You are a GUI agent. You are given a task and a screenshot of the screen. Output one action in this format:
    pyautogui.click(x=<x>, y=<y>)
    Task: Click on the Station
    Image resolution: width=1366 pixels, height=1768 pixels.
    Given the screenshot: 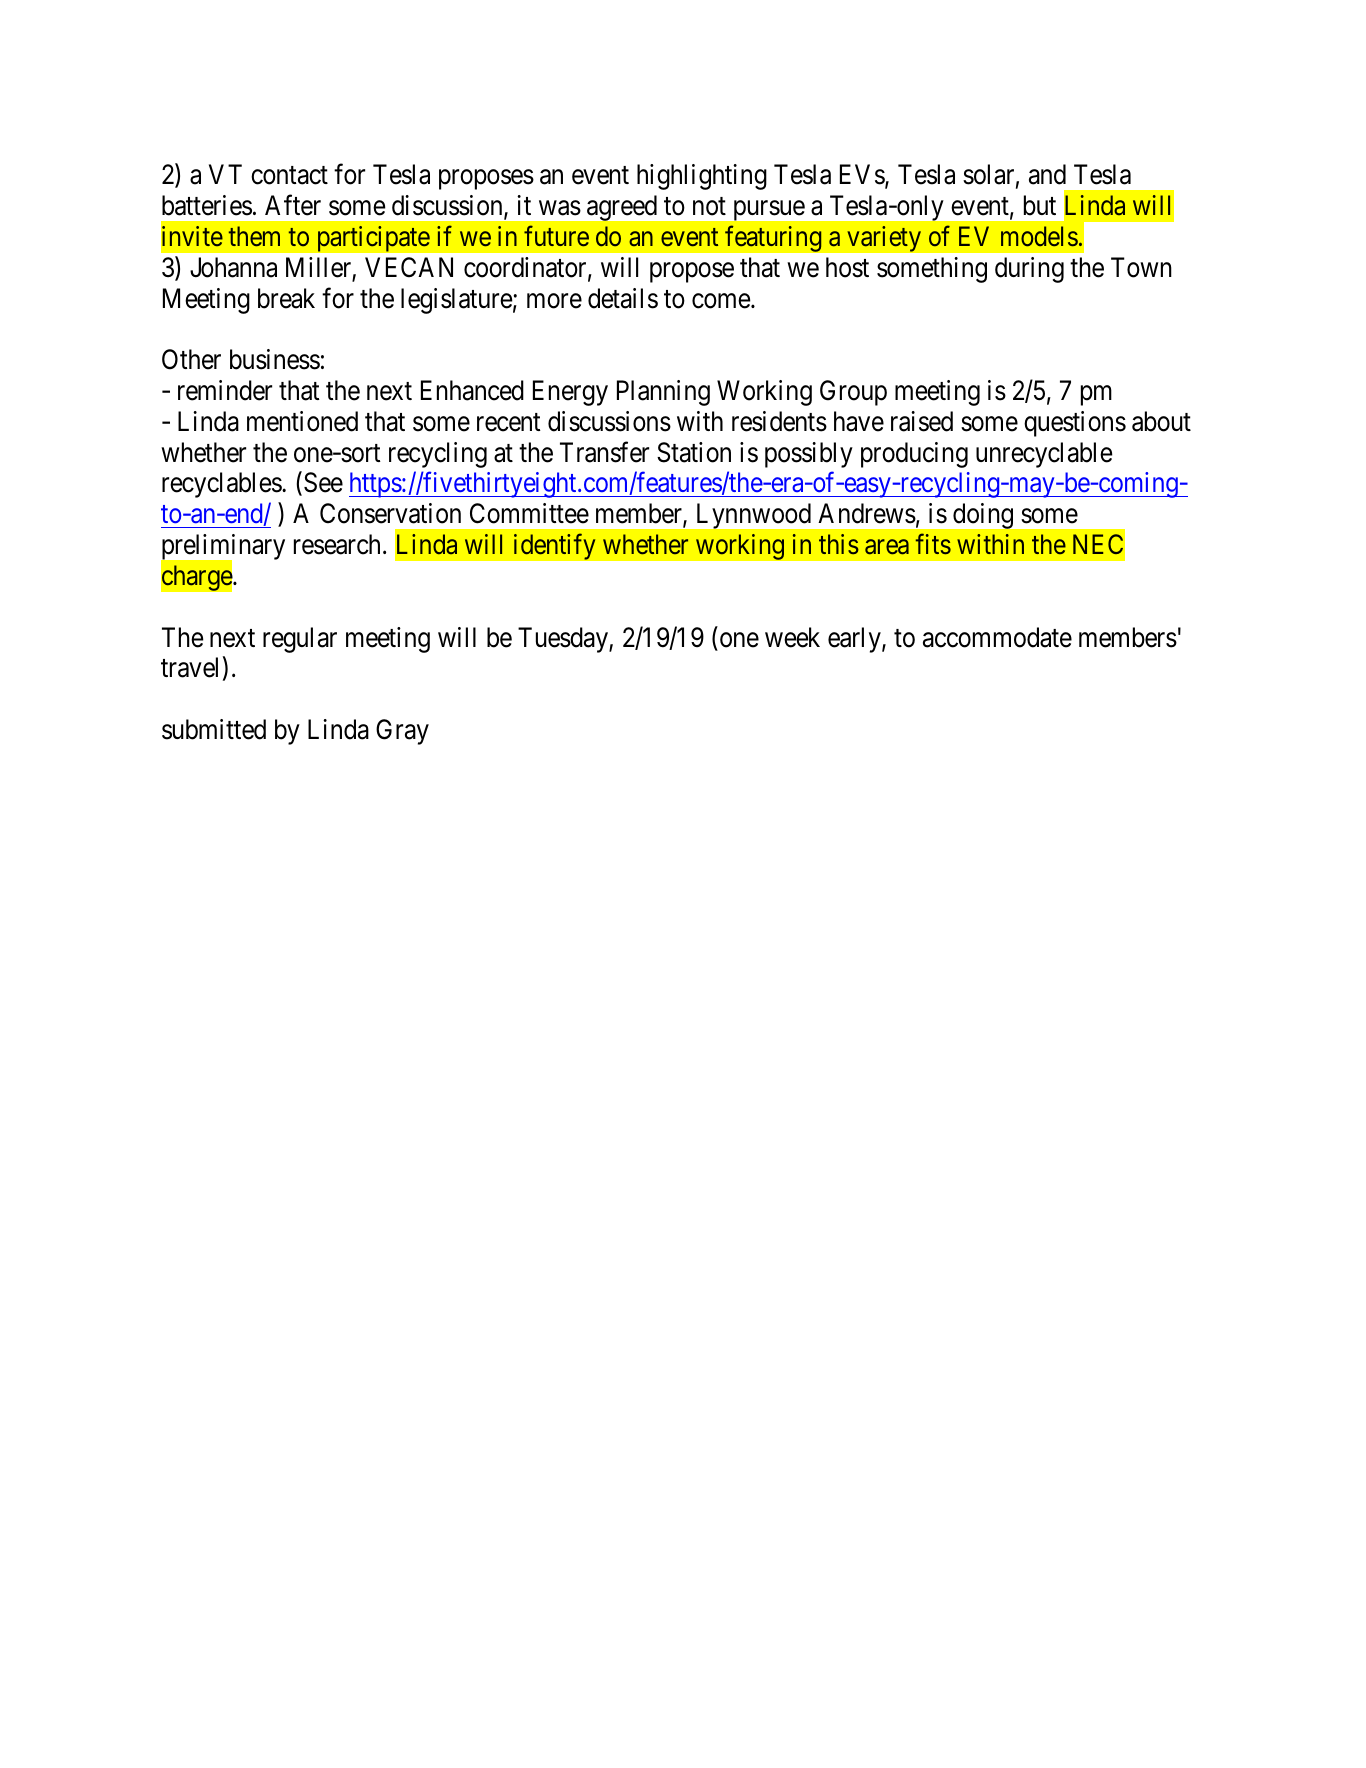 What is the action you would take?
    pyautogui.click(x=694, y=452)
